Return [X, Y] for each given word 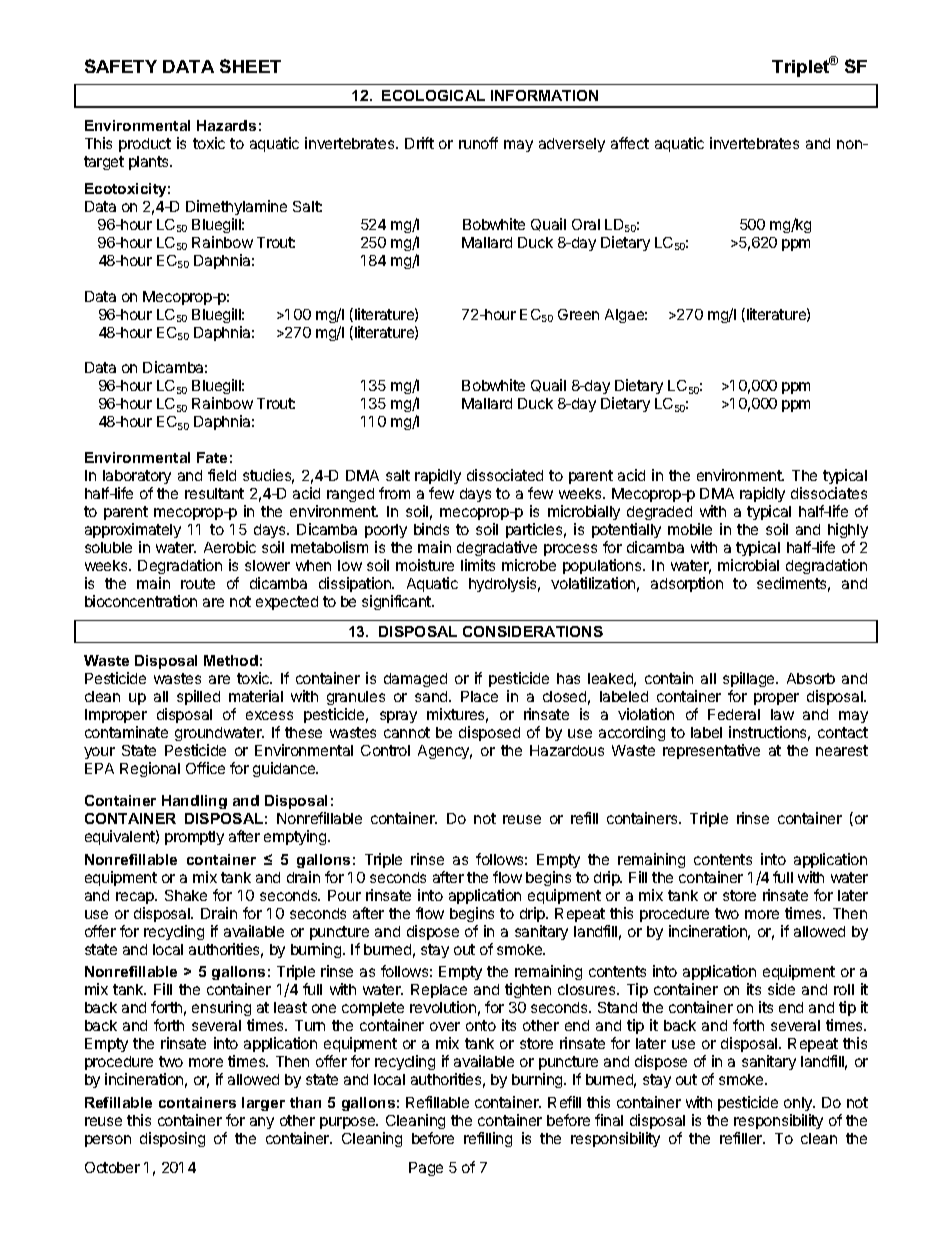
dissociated [505, 475]
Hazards [226, 125]
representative [711, 751]
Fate [212, 457]
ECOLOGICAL [433, 95]
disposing [172, 1139]
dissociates [829, 493]
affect [630, 143]
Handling [194, 802]
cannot [407, 732]
